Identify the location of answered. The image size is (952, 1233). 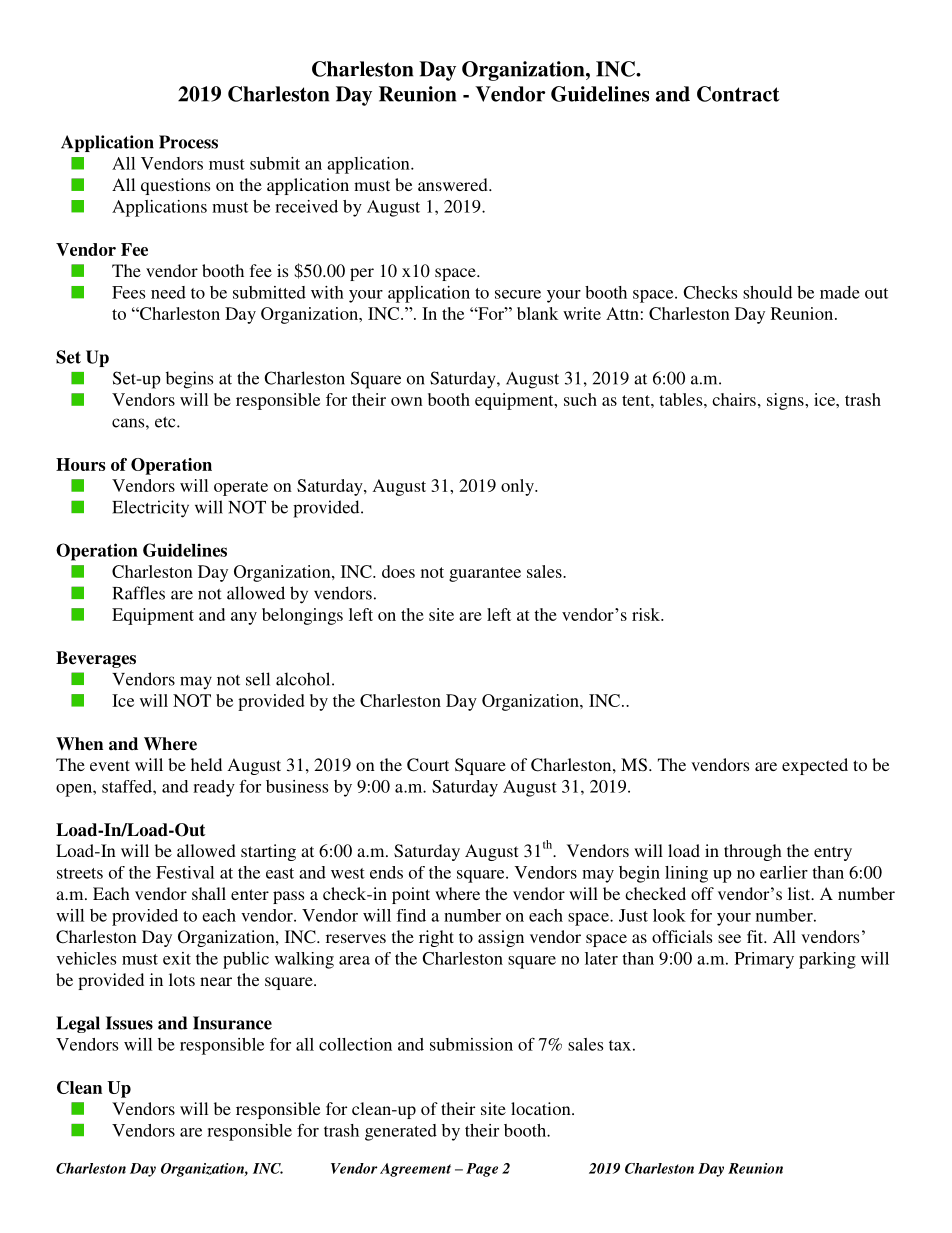
(454, 184).
